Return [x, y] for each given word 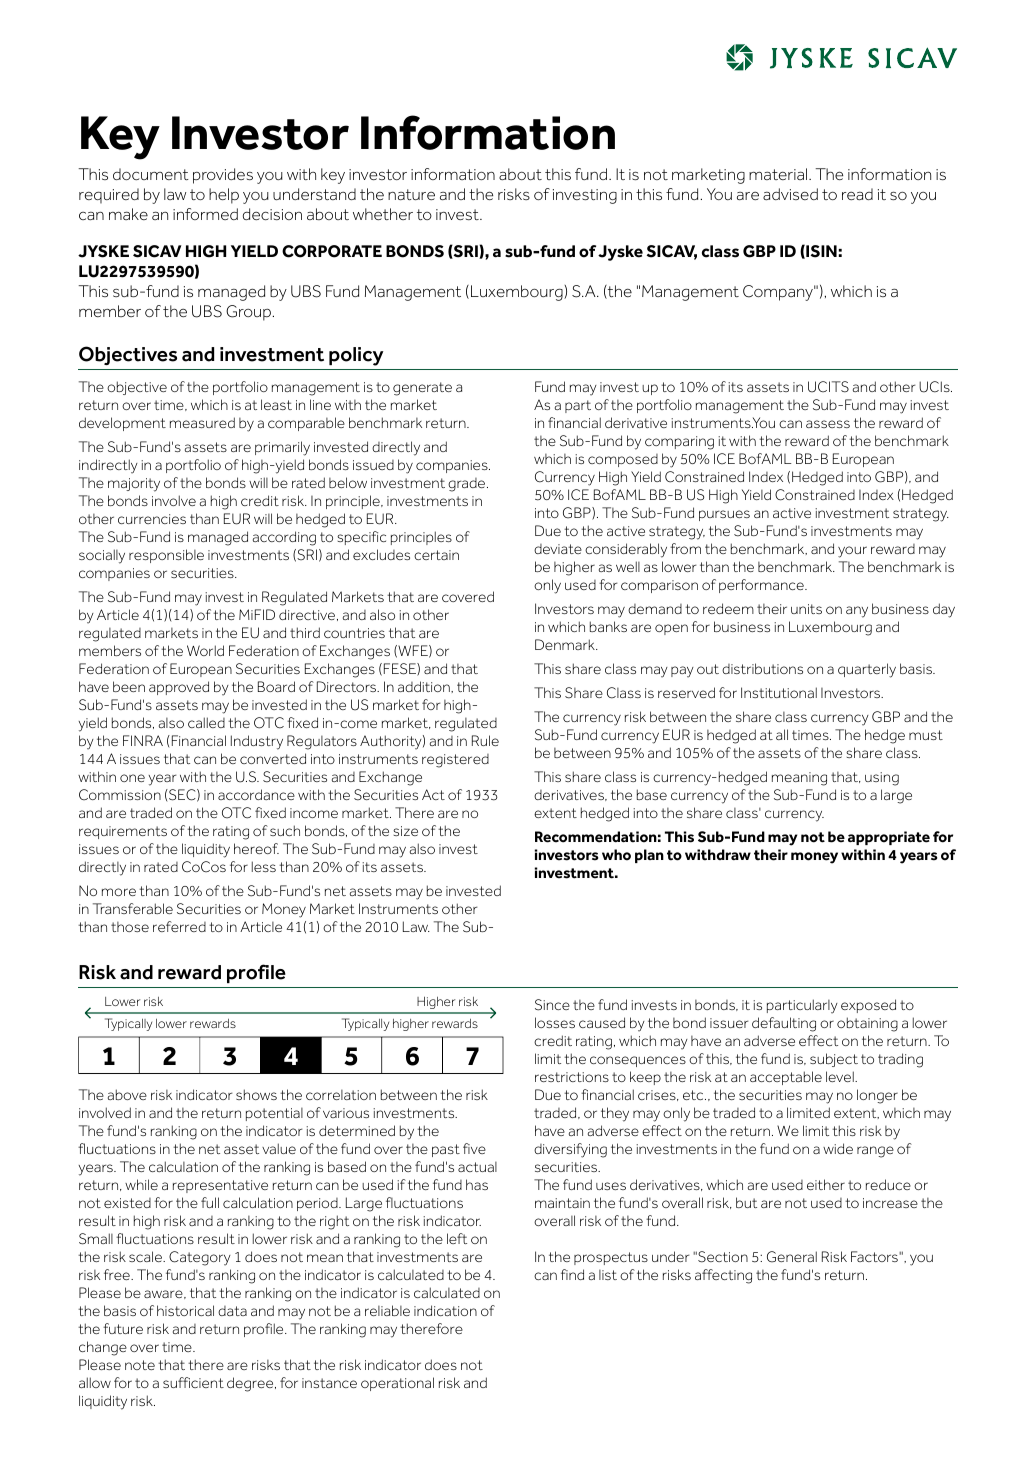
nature [411, 194]
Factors [875, 1256]
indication [445, 1310]
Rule [485, 740]
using [882, 779]
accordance [256, 794]
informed [205, 214]
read [857, 194]
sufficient [193, 1382]
